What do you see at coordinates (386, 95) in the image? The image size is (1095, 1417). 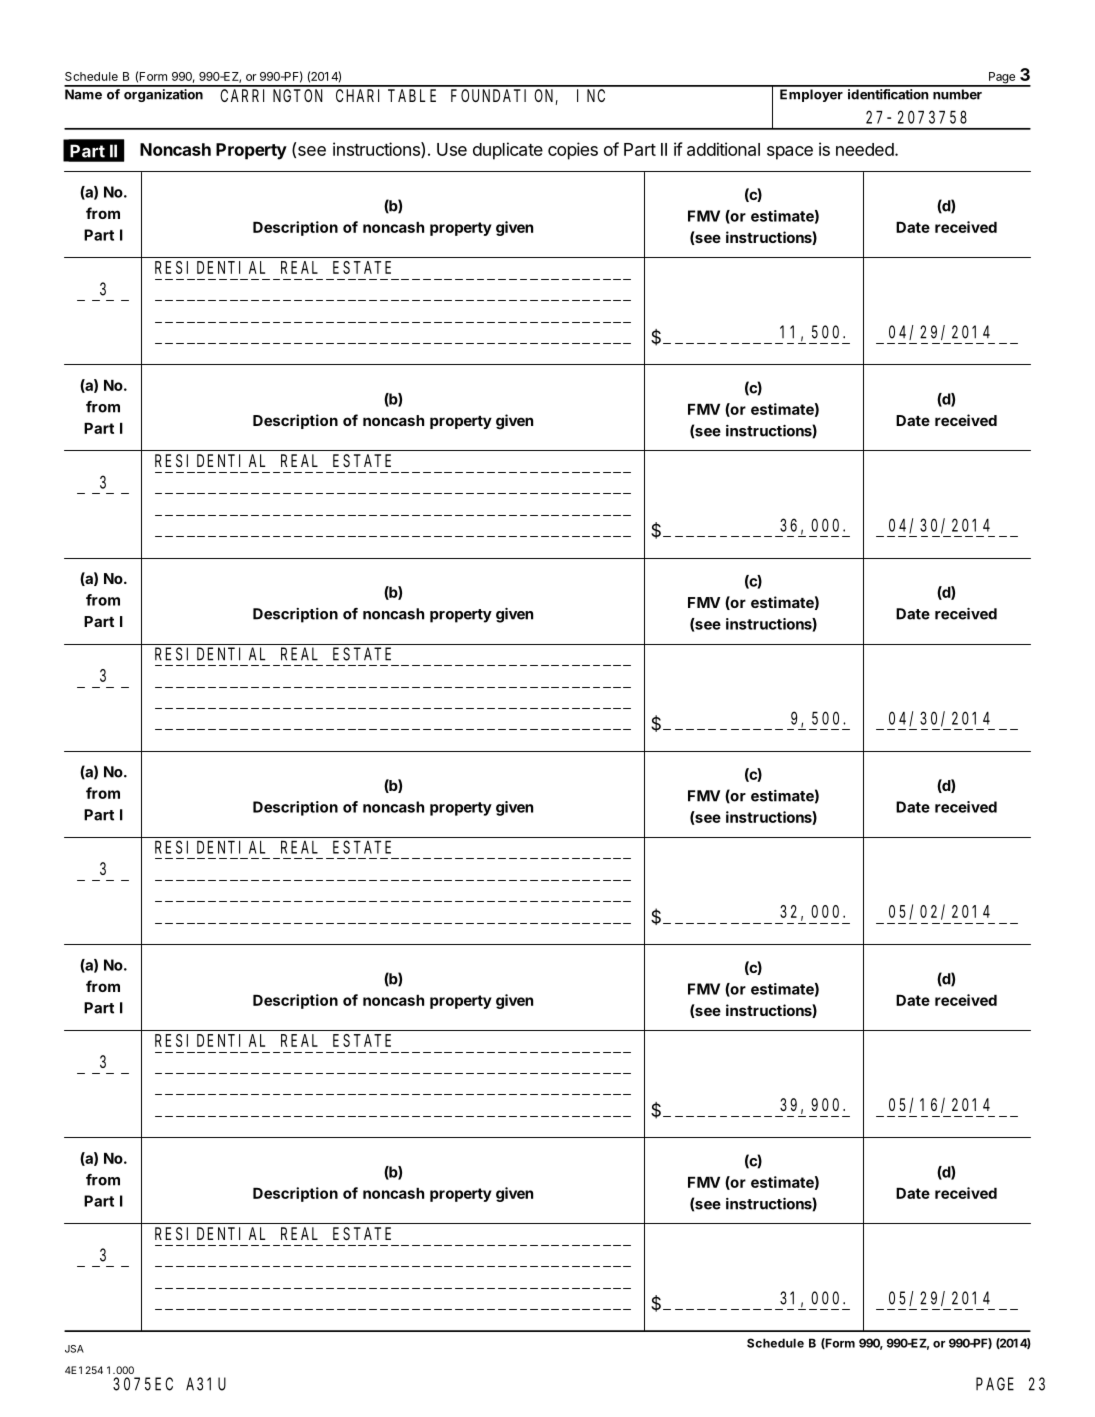 I see `CHARITABLE` at bounding box center [386, 95].
